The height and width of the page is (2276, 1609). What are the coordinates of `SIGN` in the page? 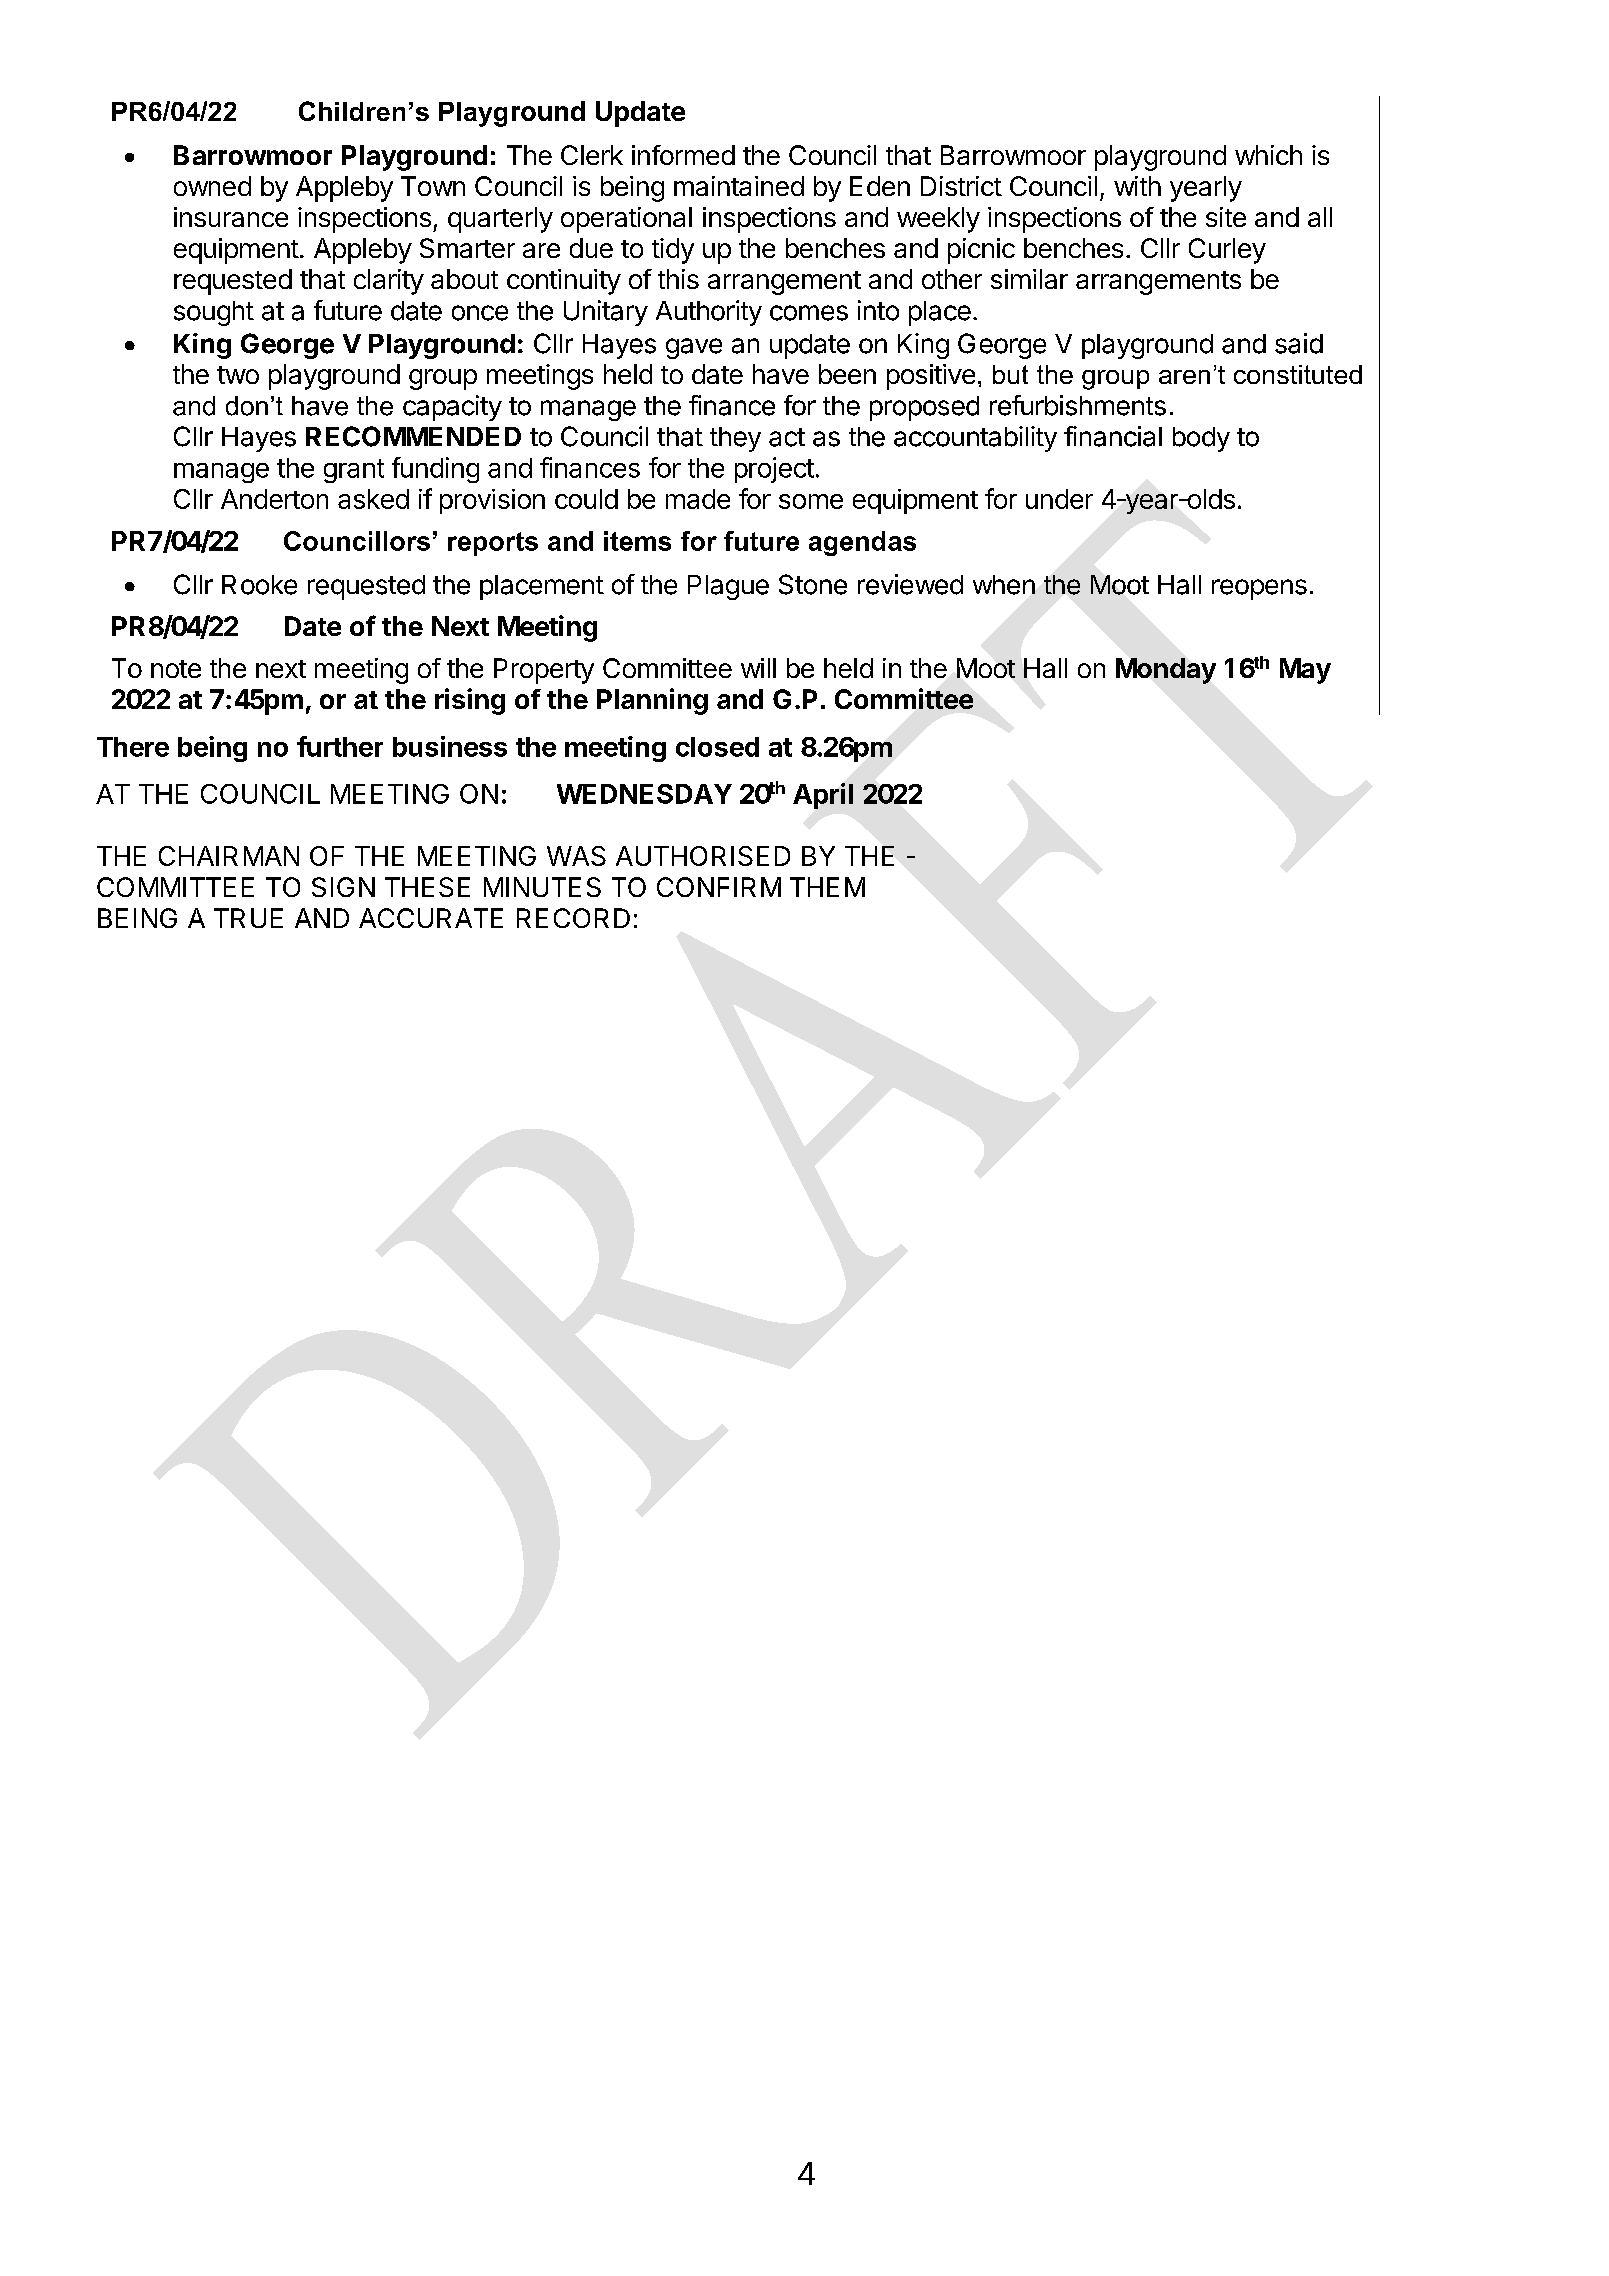 It's located at (343, 887).
